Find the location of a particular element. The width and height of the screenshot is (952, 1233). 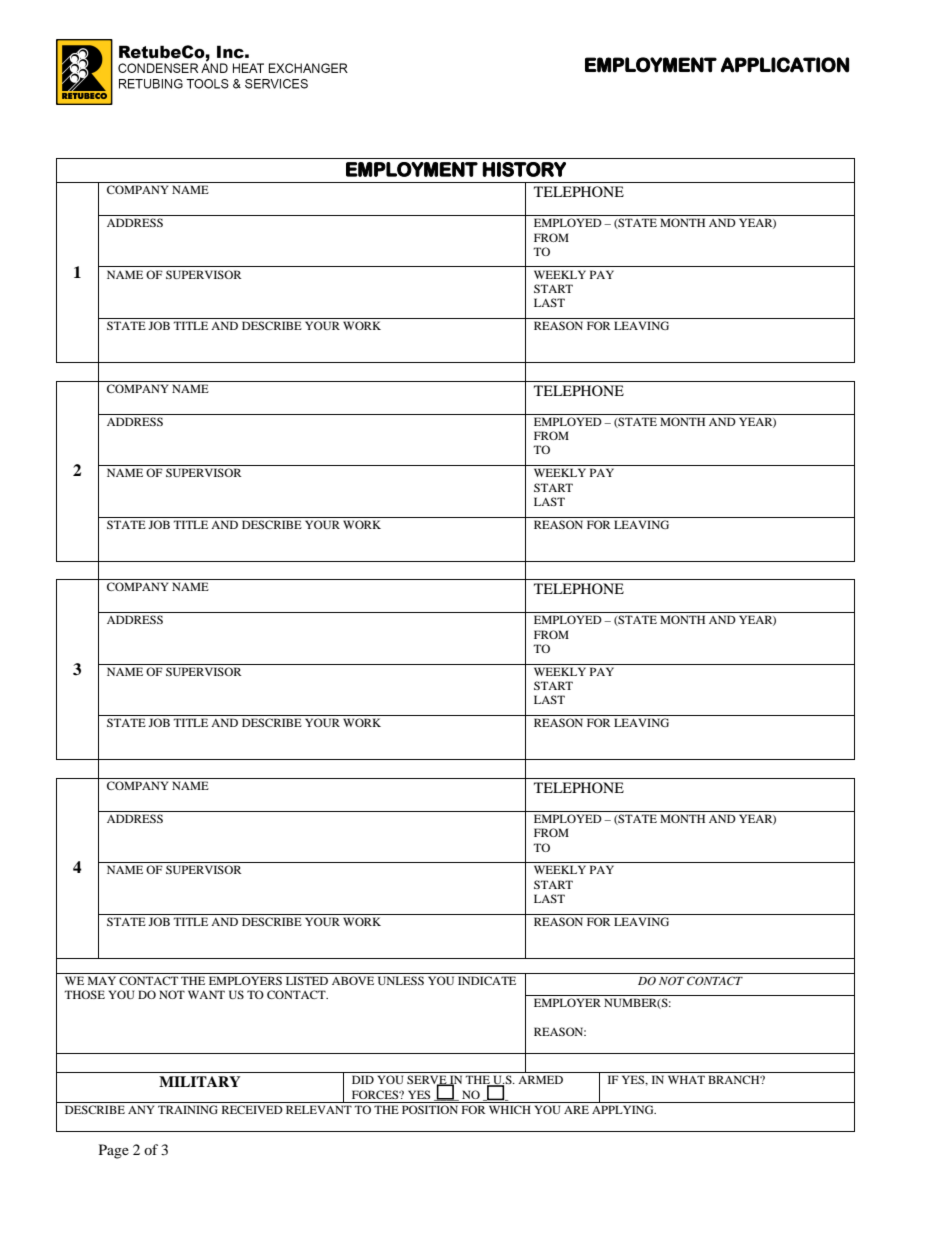

APPLICATION is located at coordinates (785, 65).
